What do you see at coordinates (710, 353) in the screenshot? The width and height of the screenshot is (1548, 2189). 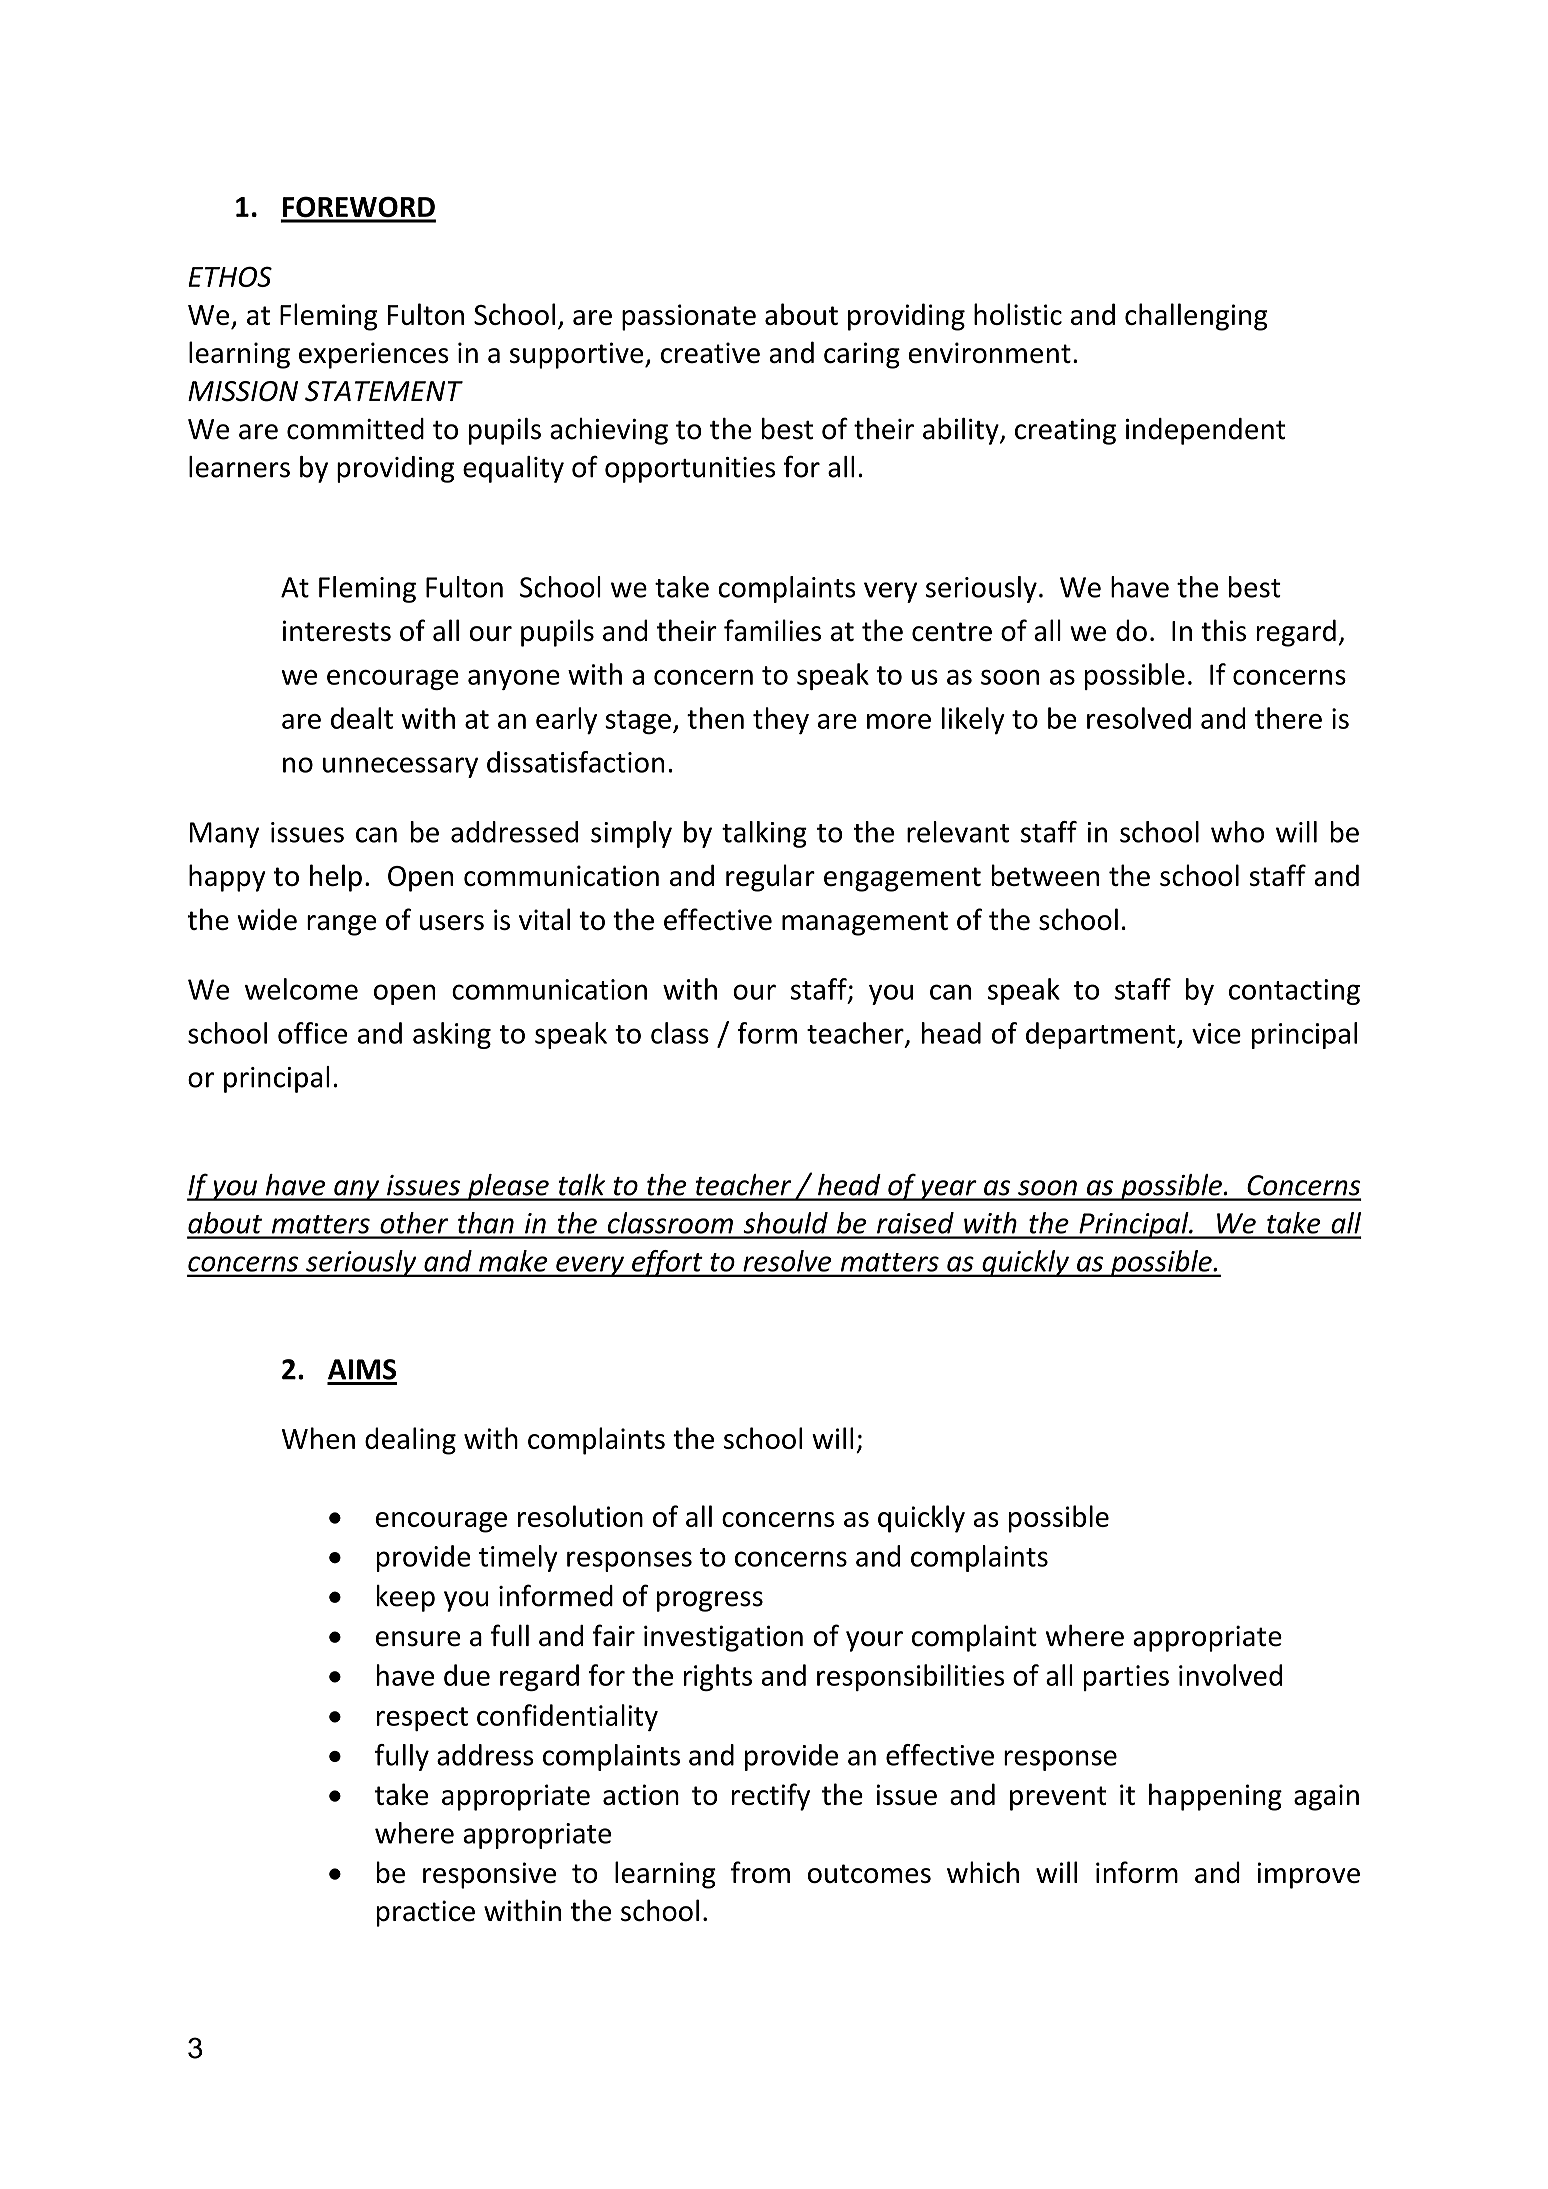 I see `creative` at bounding box center [710, 353].
